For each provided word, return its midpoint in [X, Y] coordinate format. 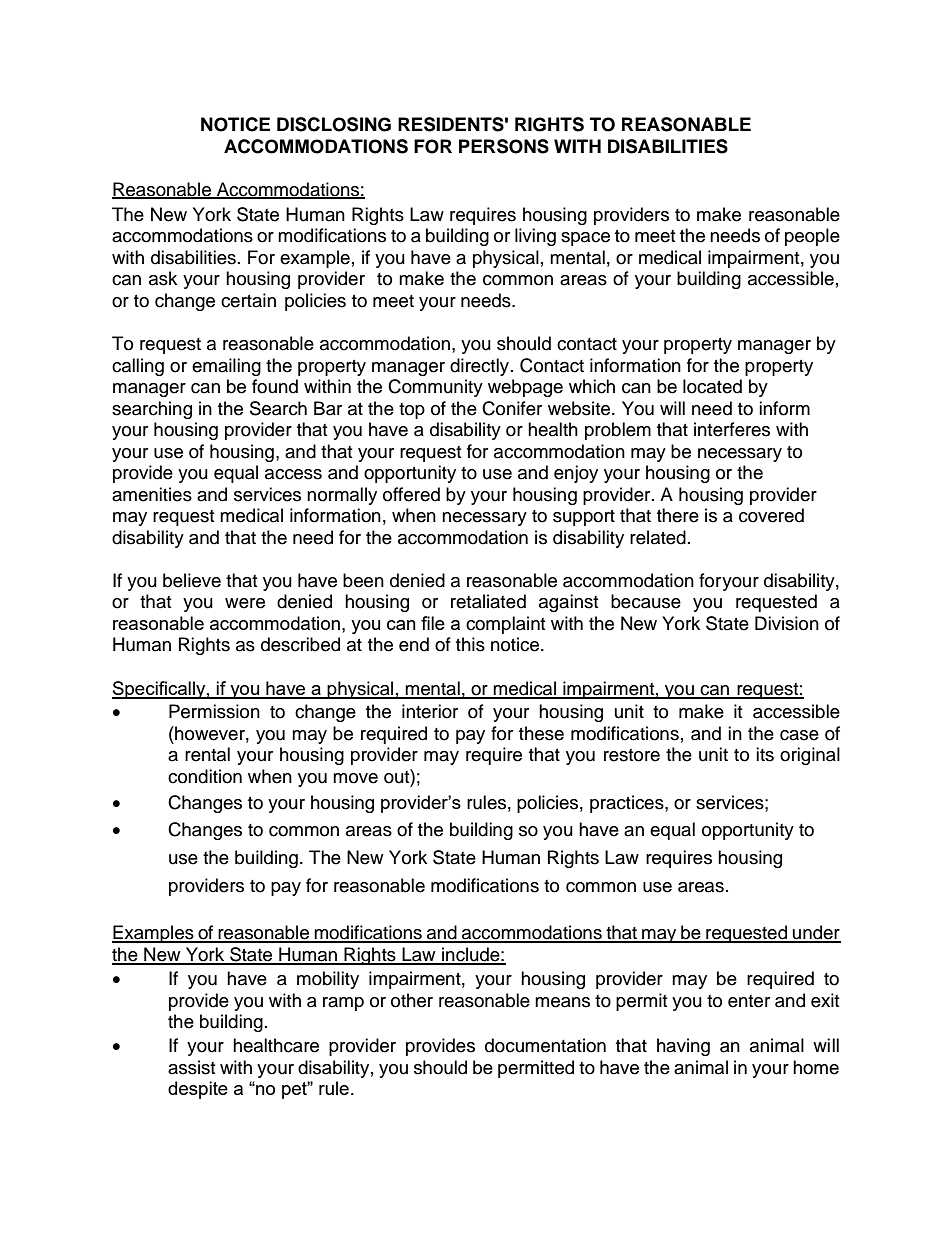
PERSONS [504, 146]
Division [787, 623]
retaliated [488, 601]
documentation [545, 1045]
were [245, 603]
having [683, 1047]
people [812, 237]
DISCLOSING [334, 124]
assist [191, 1067]
